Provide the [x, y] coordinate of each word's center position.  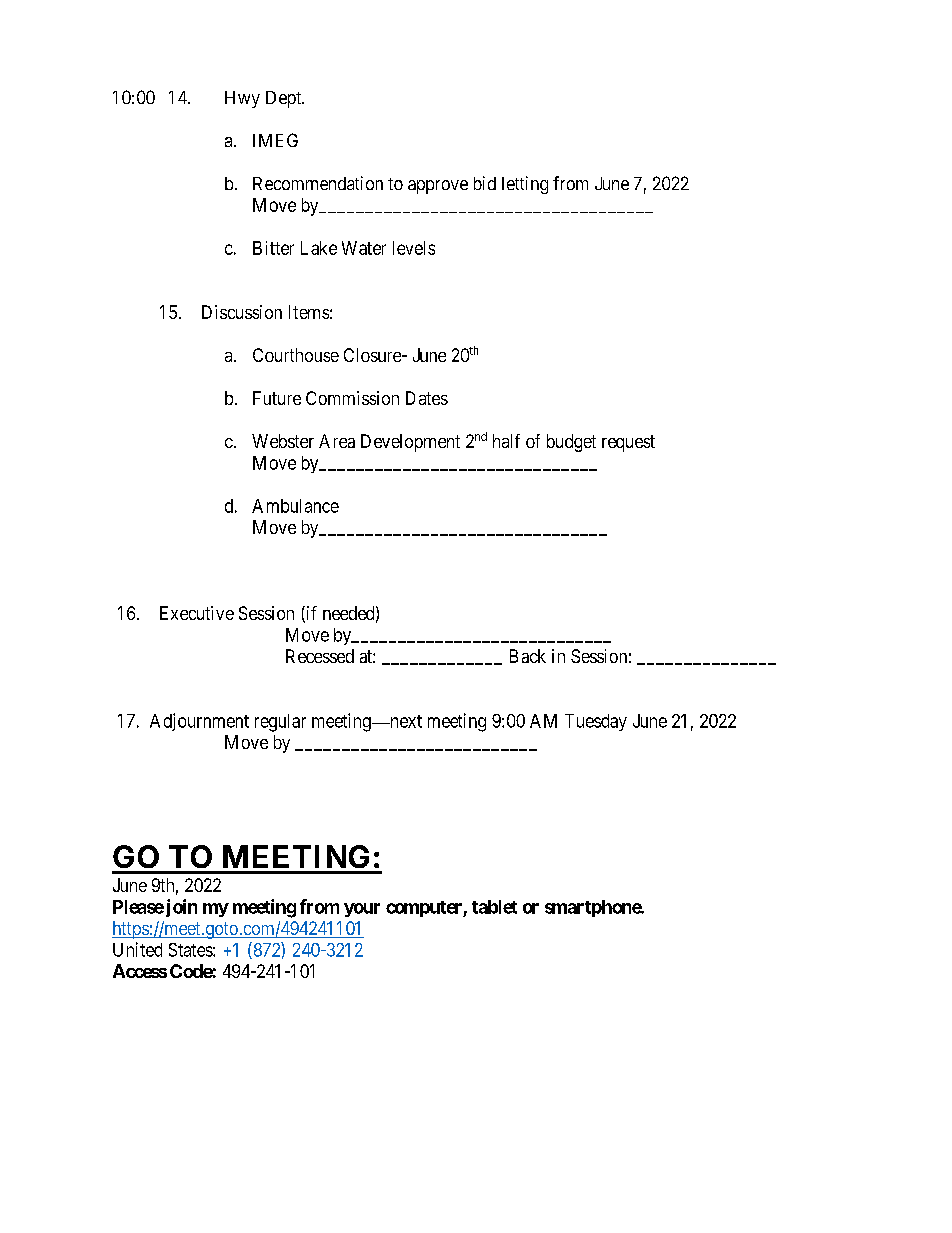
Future [277, 398]
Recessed [320, 656]
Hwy [242, 99]
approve [438, 187]
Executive [197, 613]
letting [525, 185]
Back [528, 656]
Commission [352, 398]
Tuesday [596, 722]
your [362, 910]
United [137, 949]
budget [571, 443]
